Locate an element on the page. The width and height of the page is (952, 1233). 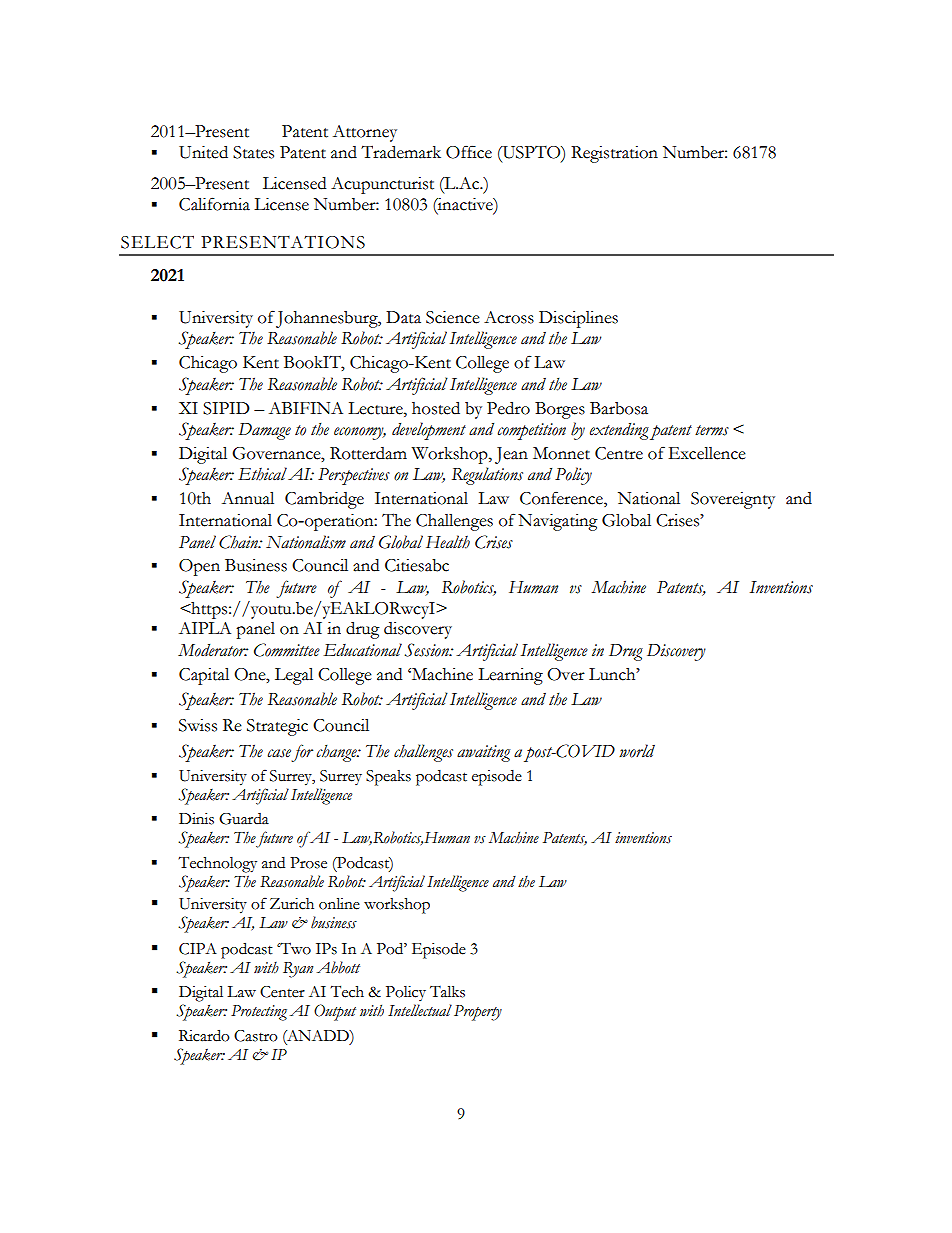
Trademark is located at coordinates (401, 152).
